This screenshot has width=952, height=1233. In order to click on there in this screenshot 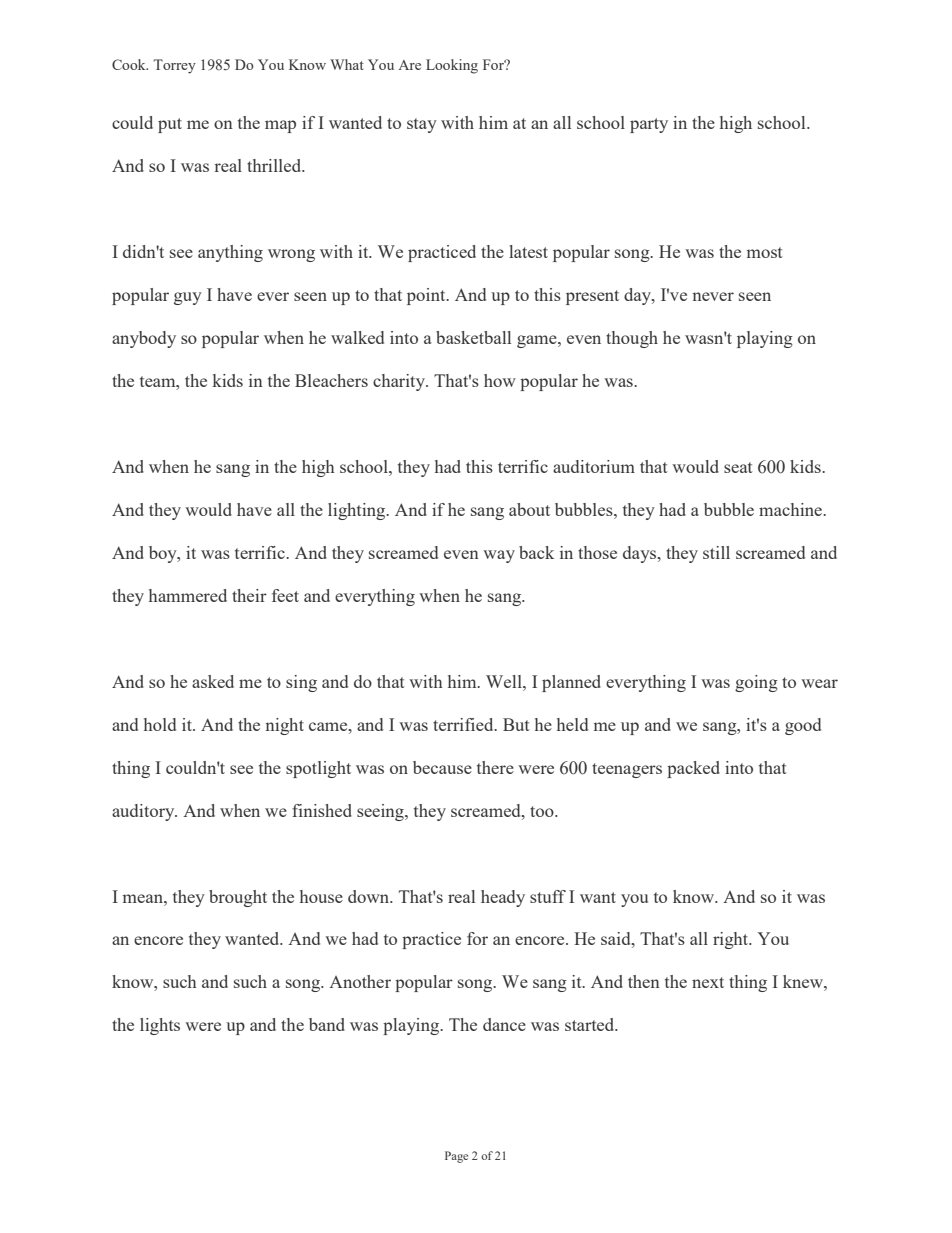, I will do `click(495, 767)`.
